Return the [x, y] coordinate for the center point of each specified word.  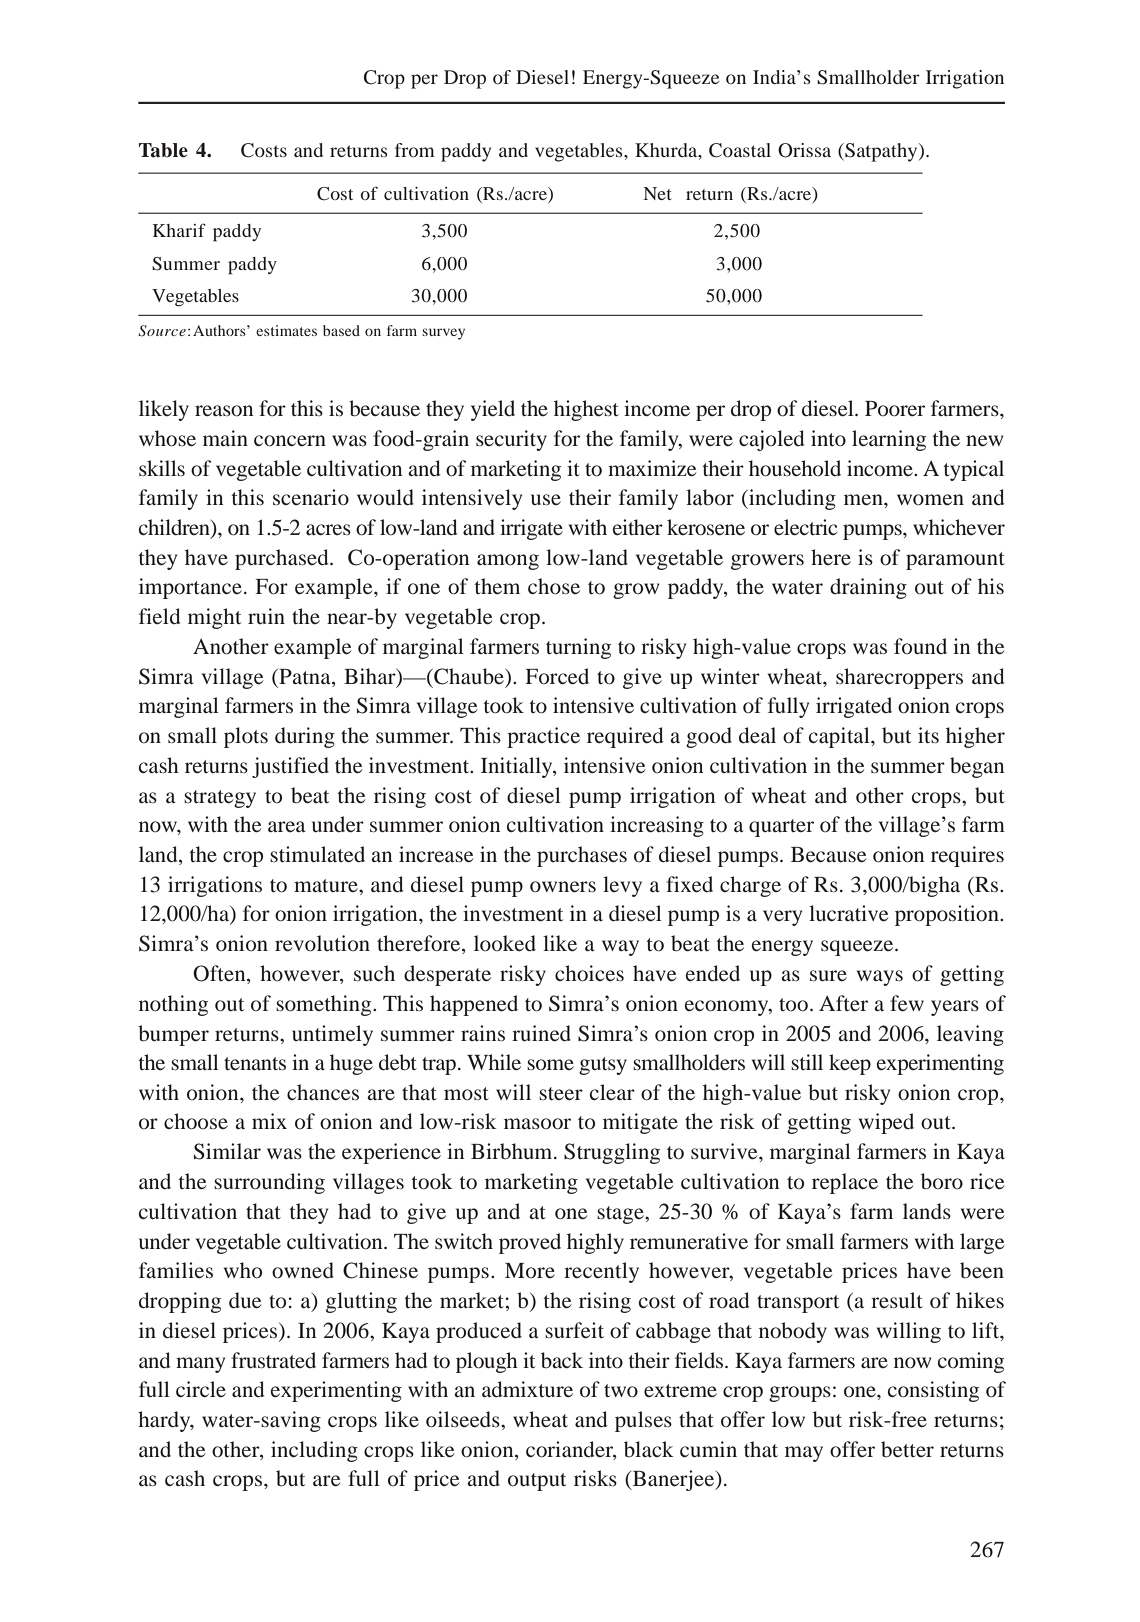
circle [201, 1389]
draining [868, 588]
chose [554, 586]
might [214, 618]
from [415, 150]
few [907, 1003]
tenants [255, 1063]
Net [658, 193]
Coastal [740, 150]
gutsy [603, 1066]
